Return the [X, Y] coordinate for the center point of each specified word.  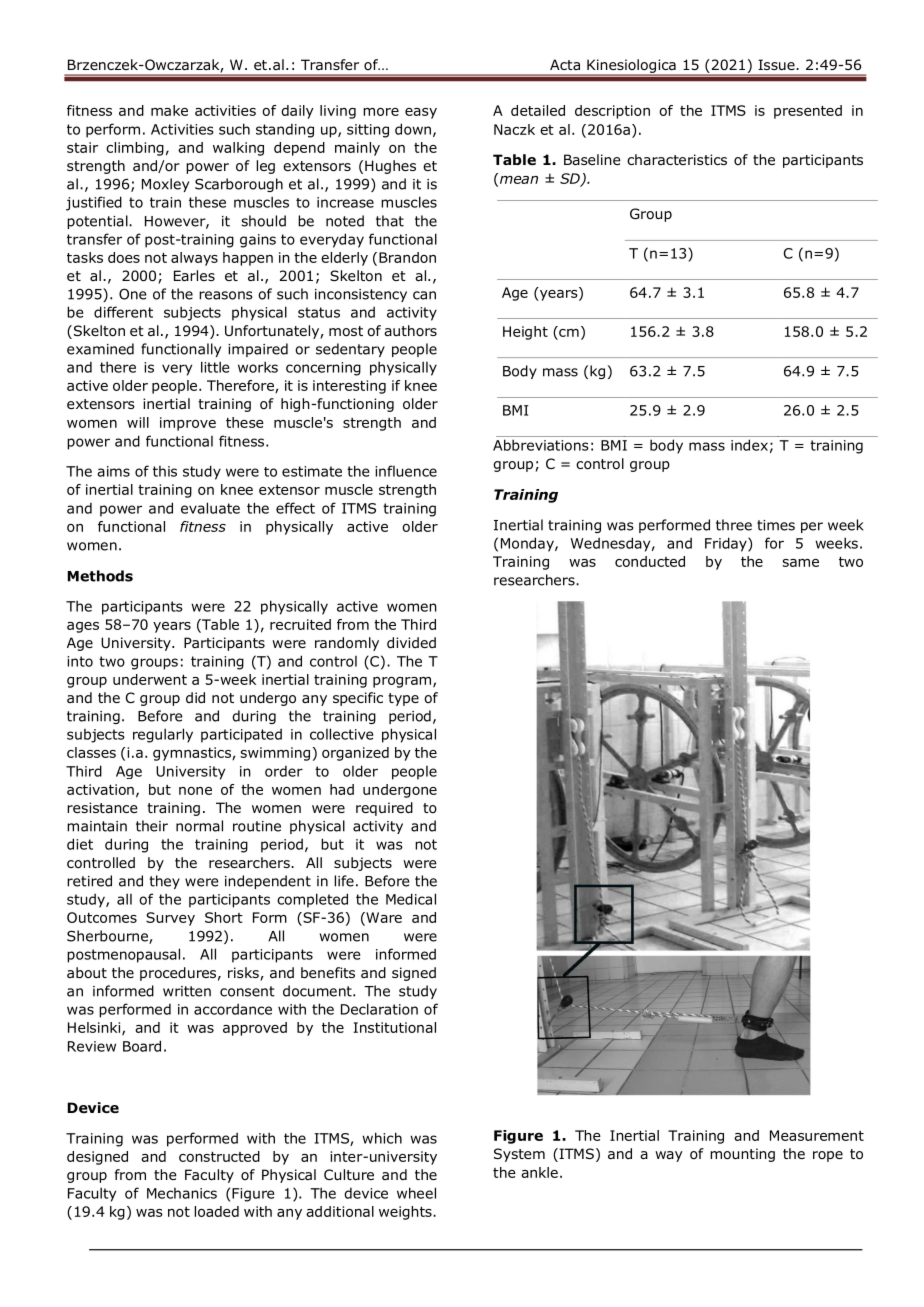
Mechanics [182, 1193]
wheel [416, 1193]
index [749, 445]
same [800, 563]
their [152, 826]
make [169, 110]
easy [421, 113]
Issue [777, 64]
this [165, 471]
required [384, 809]
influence [406, 471]
